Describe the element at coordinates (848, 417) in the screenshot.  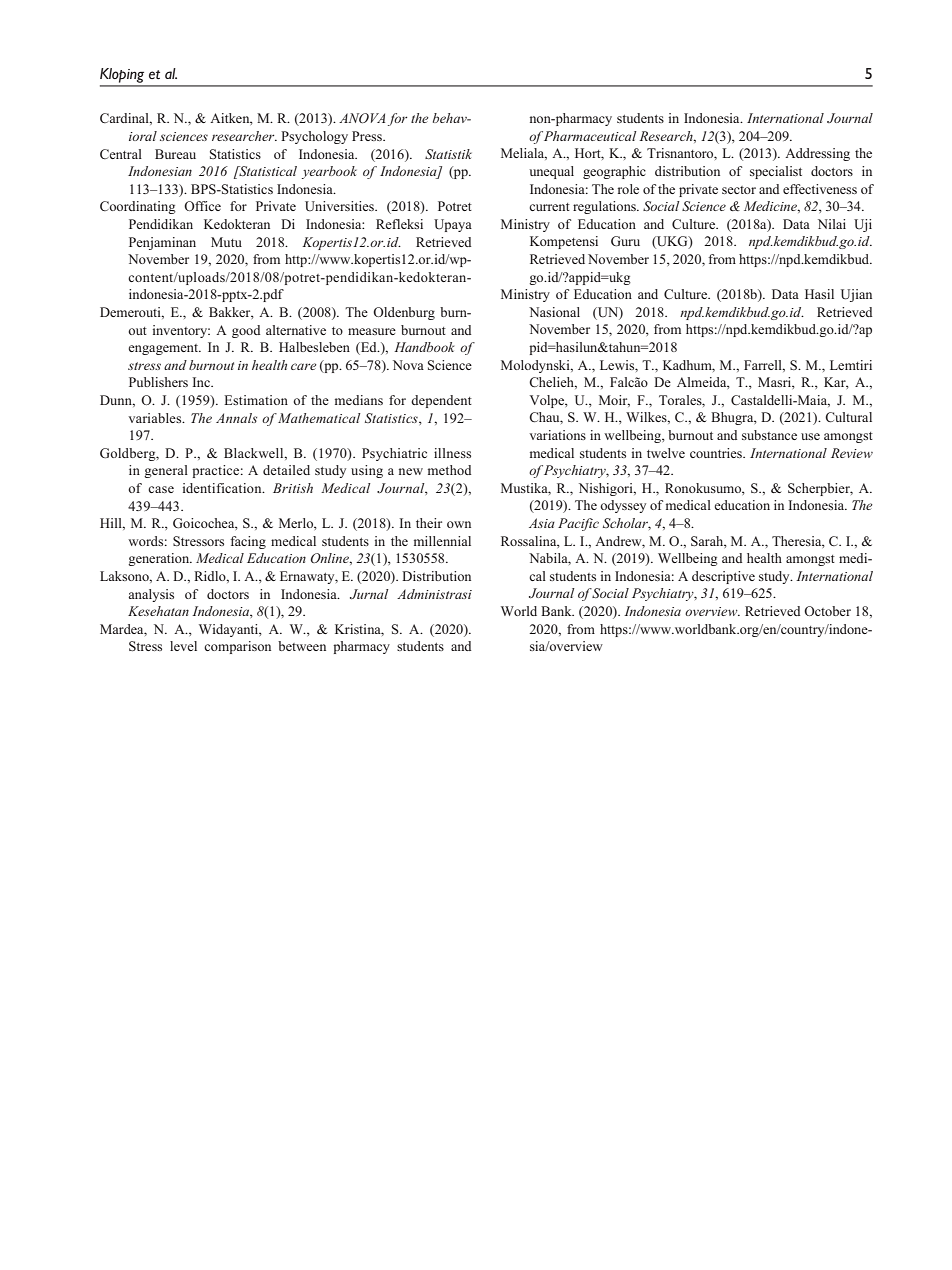
I see `Cultural` at that location.
